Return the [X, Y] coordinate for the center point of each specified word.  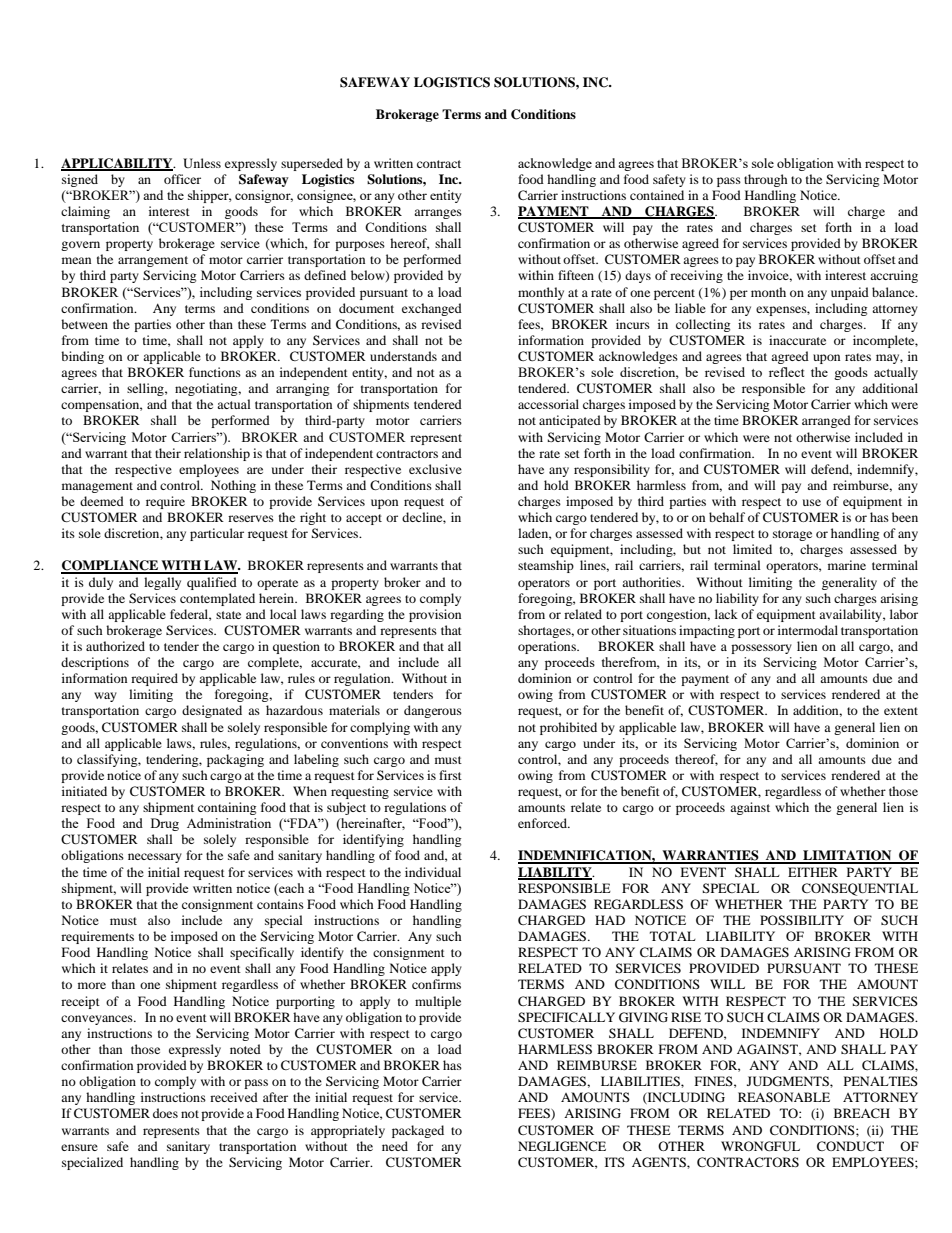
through [766, 180]
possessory [761, 649]
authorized [115, 646]
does [165, 1113]
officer [182, 179]
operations [548, 647]
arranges [438, 214]
